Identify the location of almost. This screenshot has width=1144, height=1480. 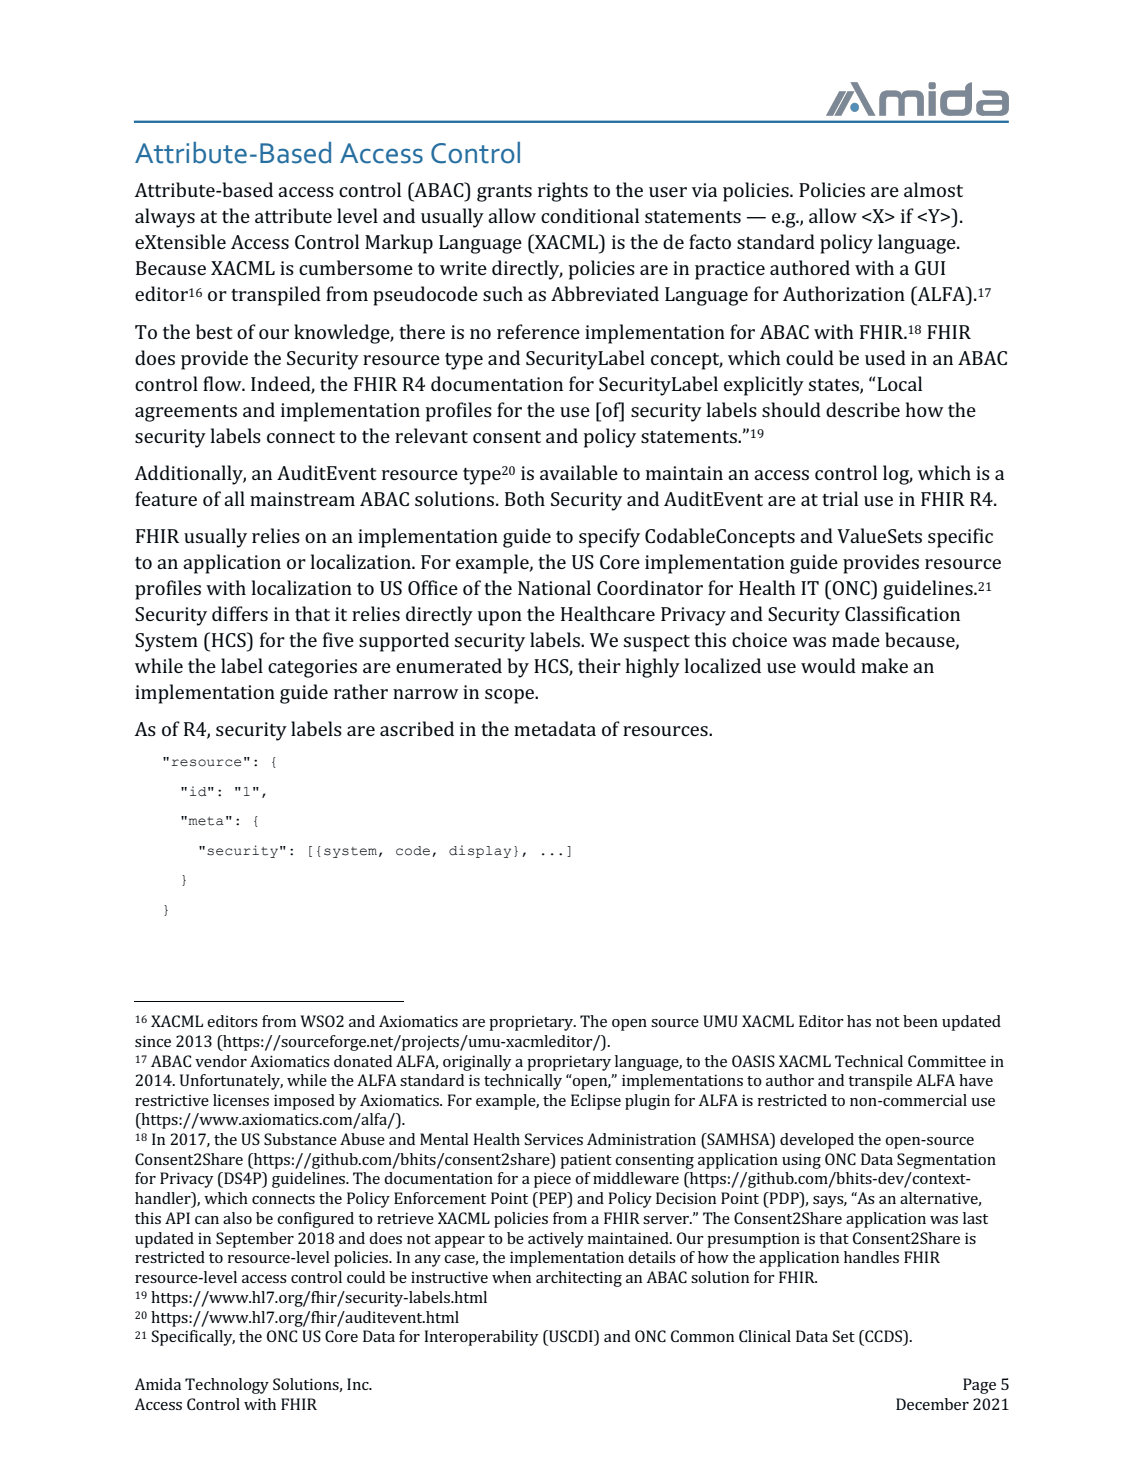
(933, 189).
